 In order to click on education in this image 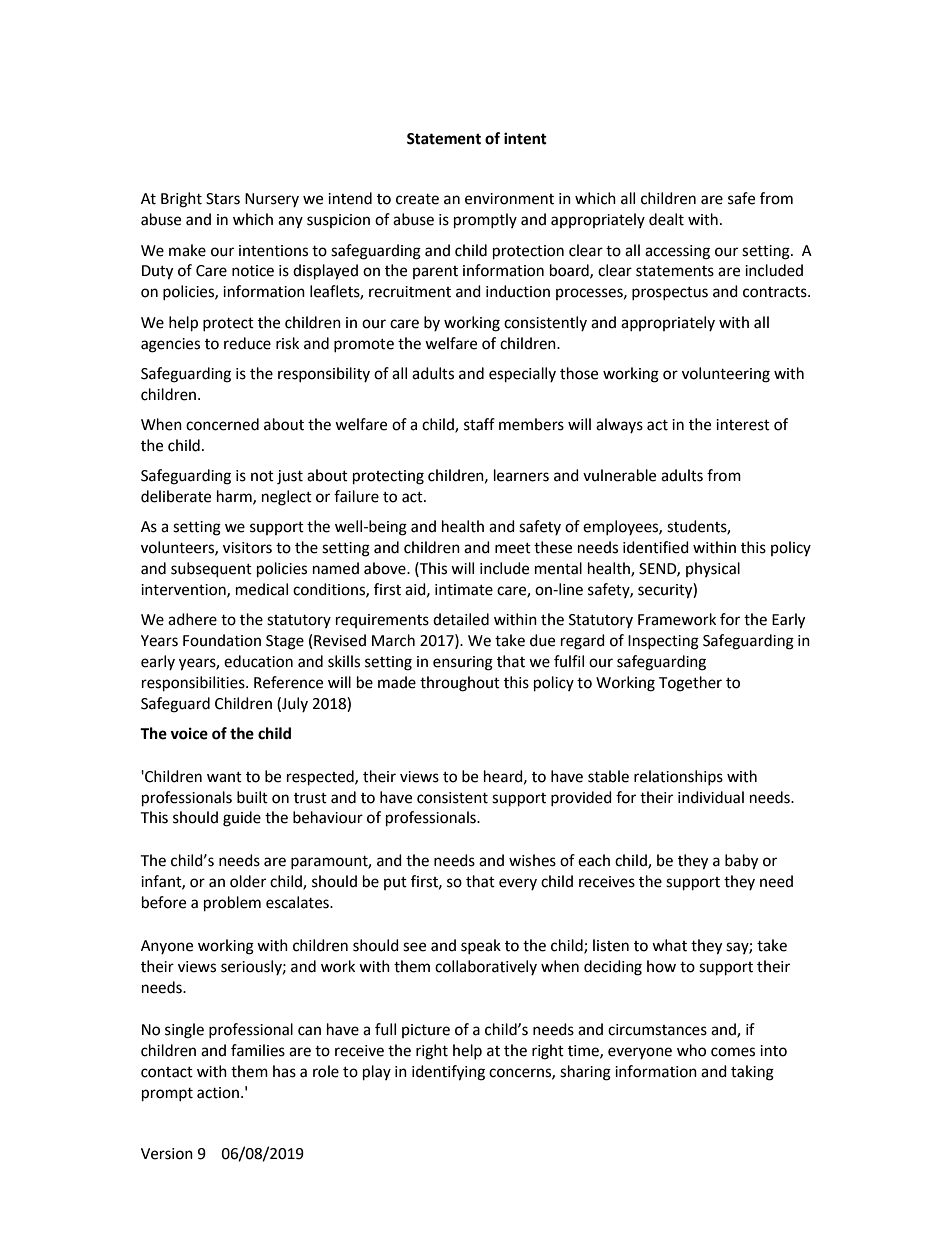, I will do `click(258, 661)`.
